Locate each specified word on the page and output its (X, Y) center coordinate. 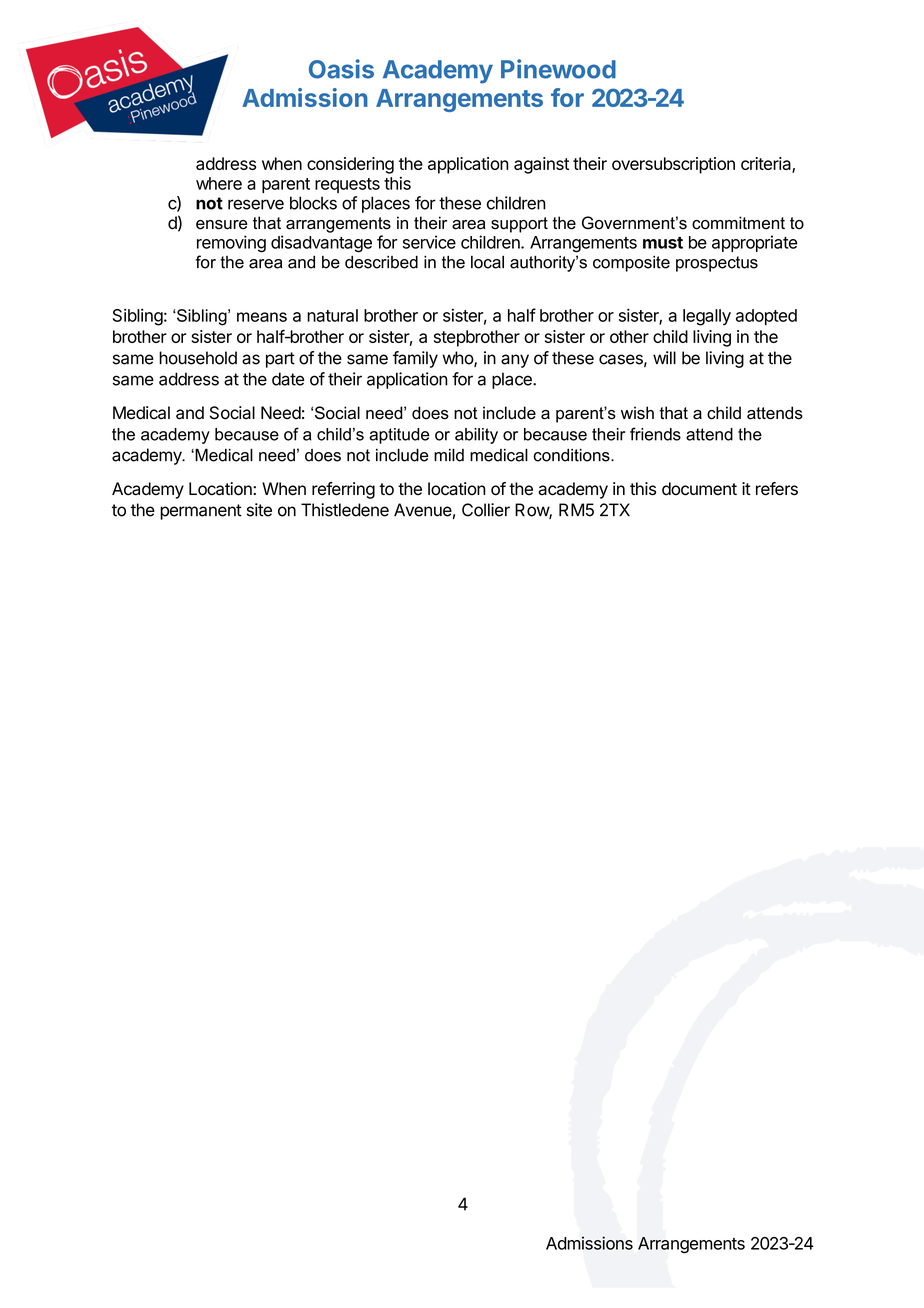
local (487, 262)
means (262, 317)
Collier (486, 510)
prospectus (717, 264)
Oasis (341, 69)
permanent (201, 512)
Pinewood (558, 69)
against (541, 165)
